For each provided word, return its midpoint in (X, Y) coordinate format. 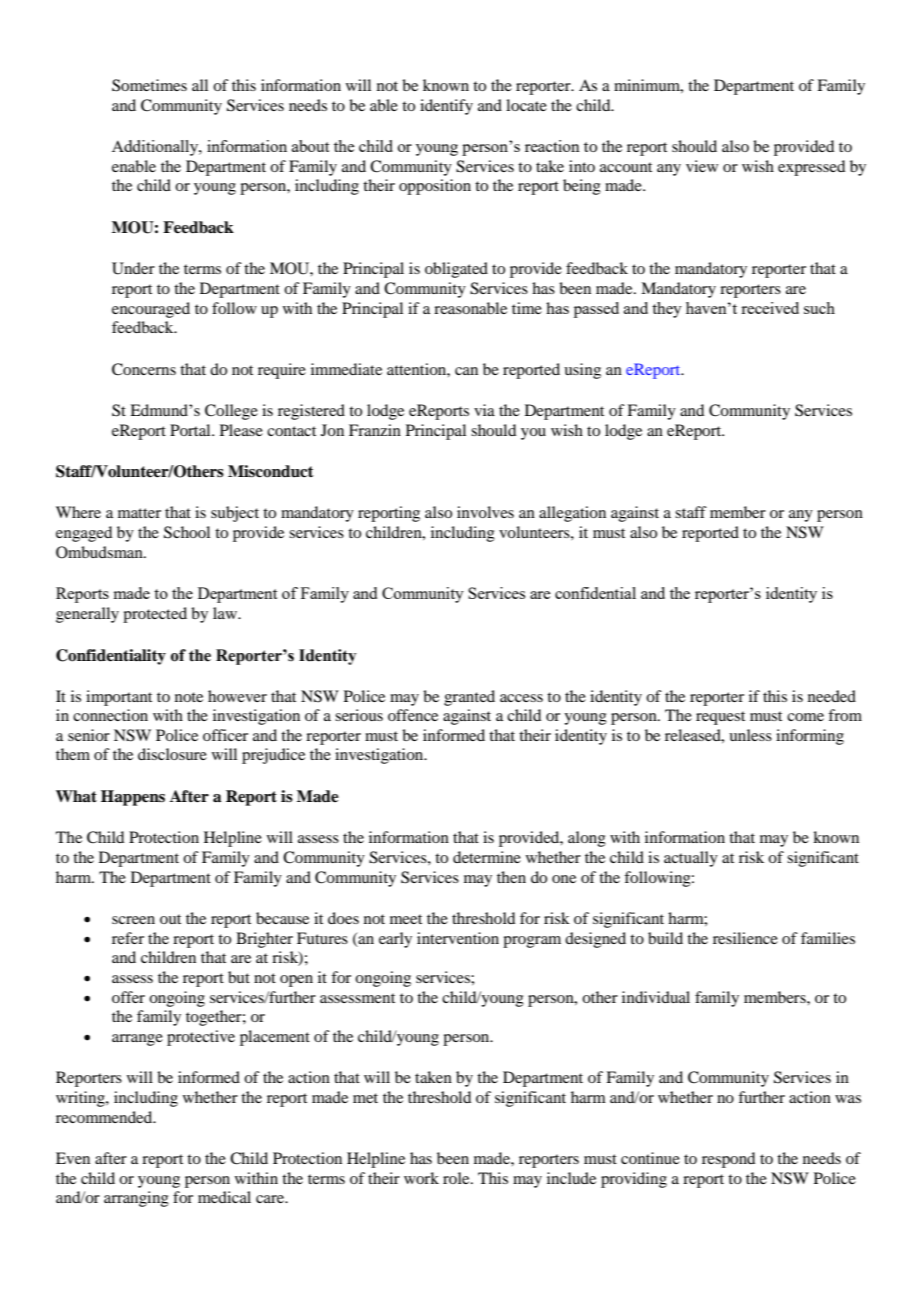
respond (728, 1160)
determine (487, 857)
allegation (572, 514)
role (457, 1178)
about (310, 146)
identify (446, 107)
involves (485, 512)
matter (139, 513)
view (702, 166)
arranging (136, 1199)
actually (691, 859)
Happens (133, 798)
